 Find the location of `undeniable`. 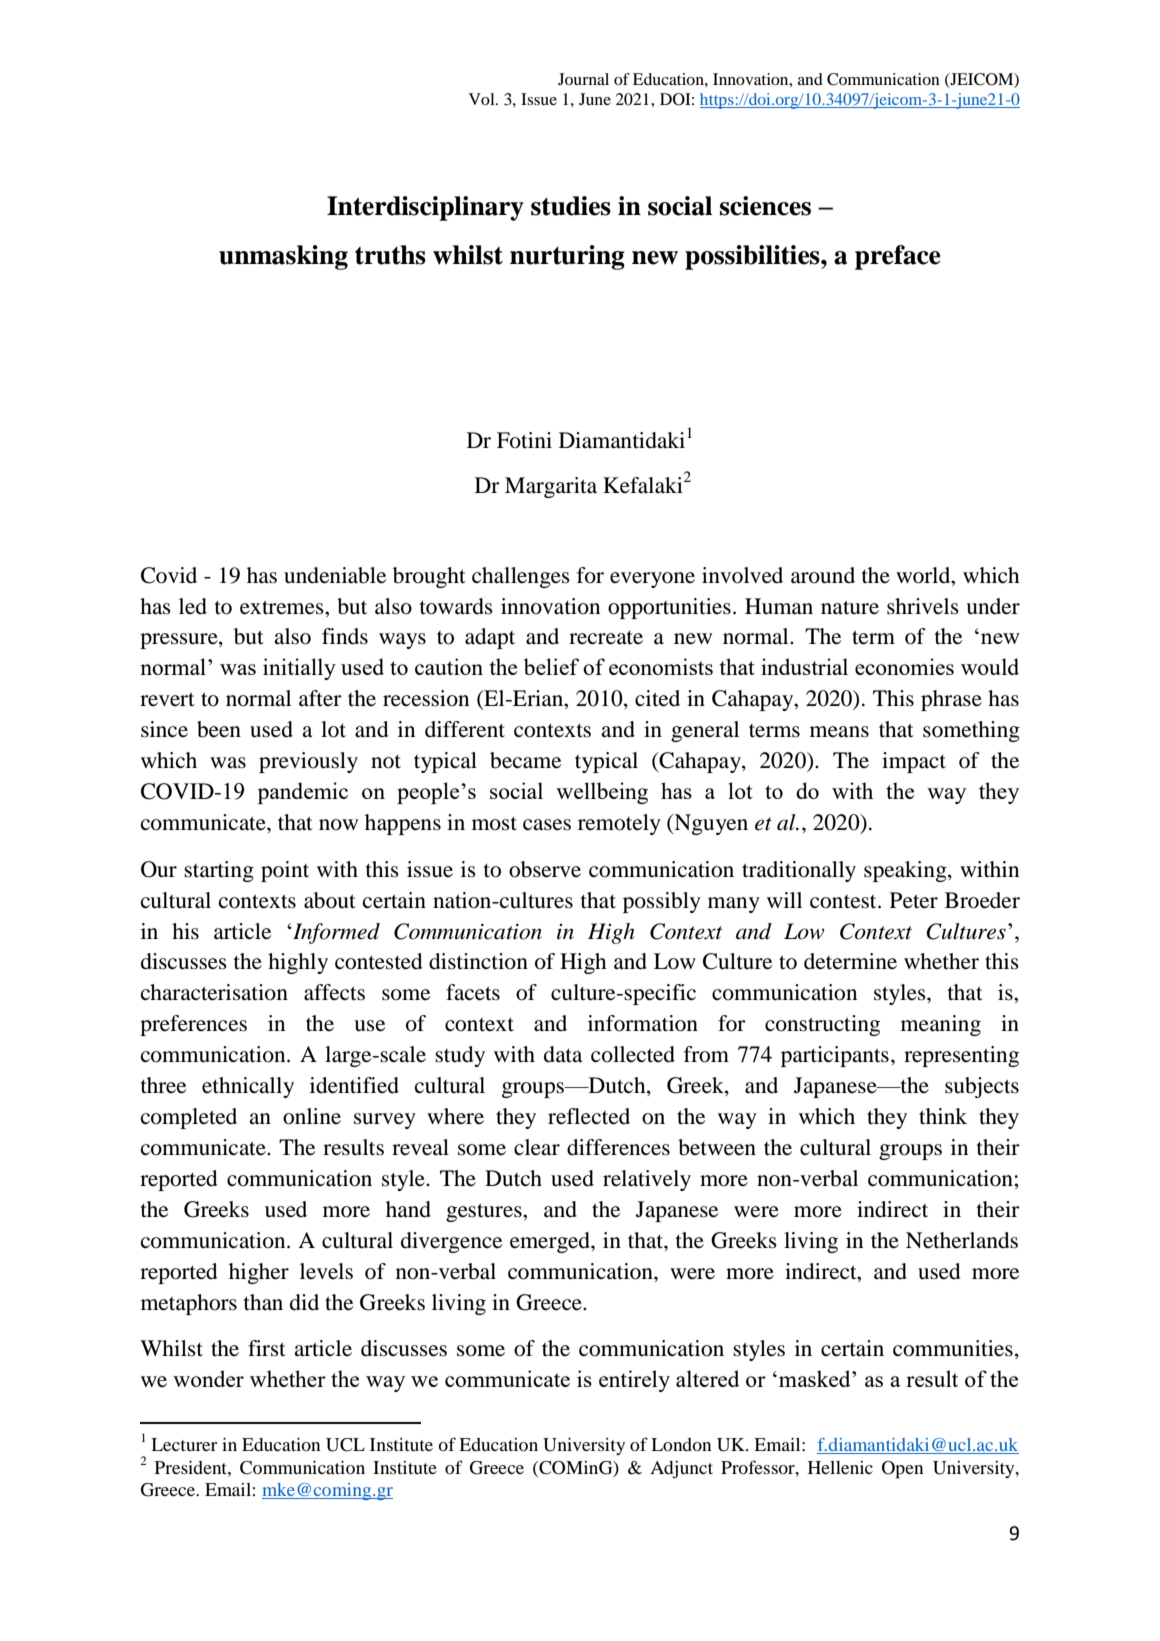

undeniable is located at coordinates (335, 575).
